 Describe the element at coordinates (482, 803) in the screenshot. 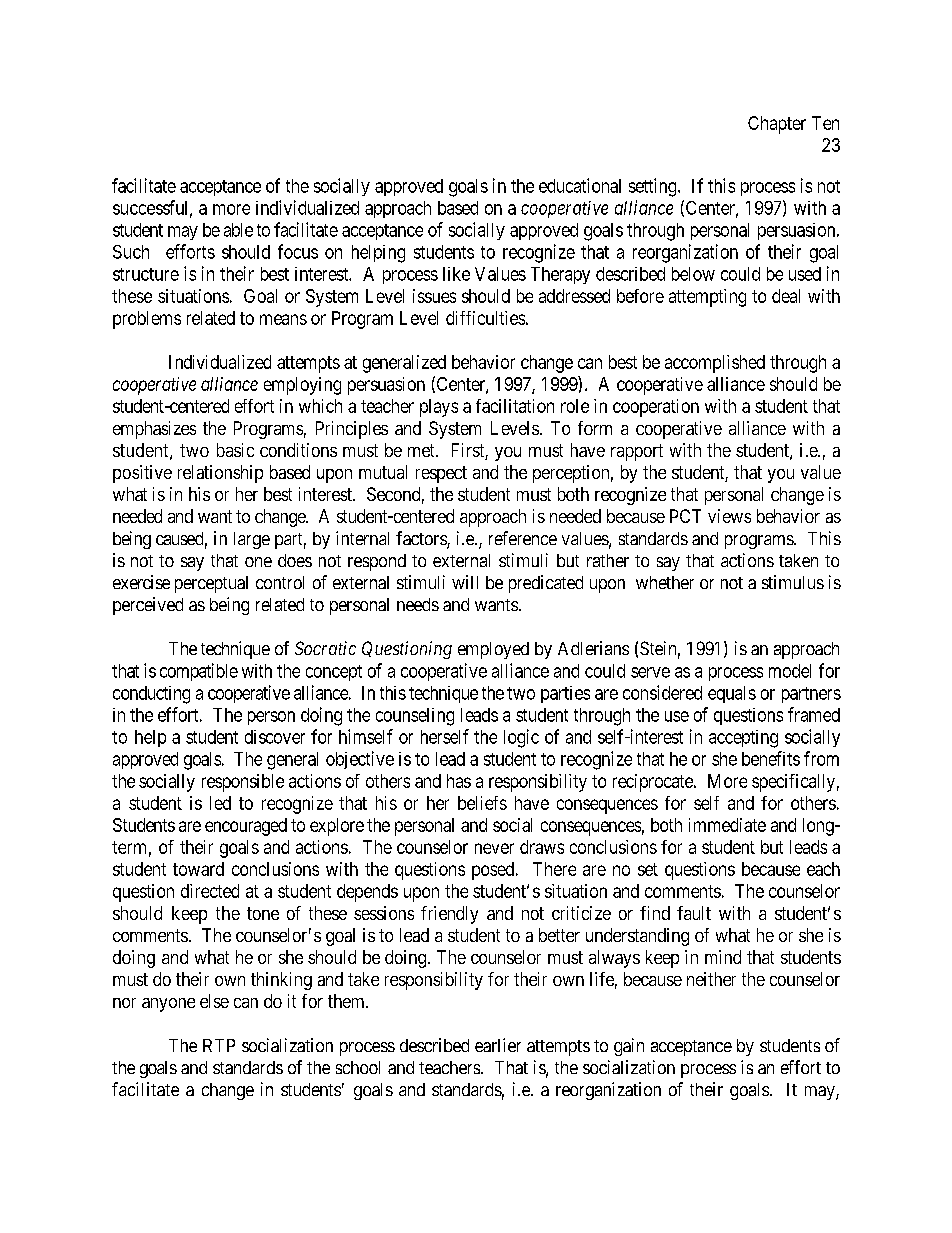

I see `beliefs` at that location.
